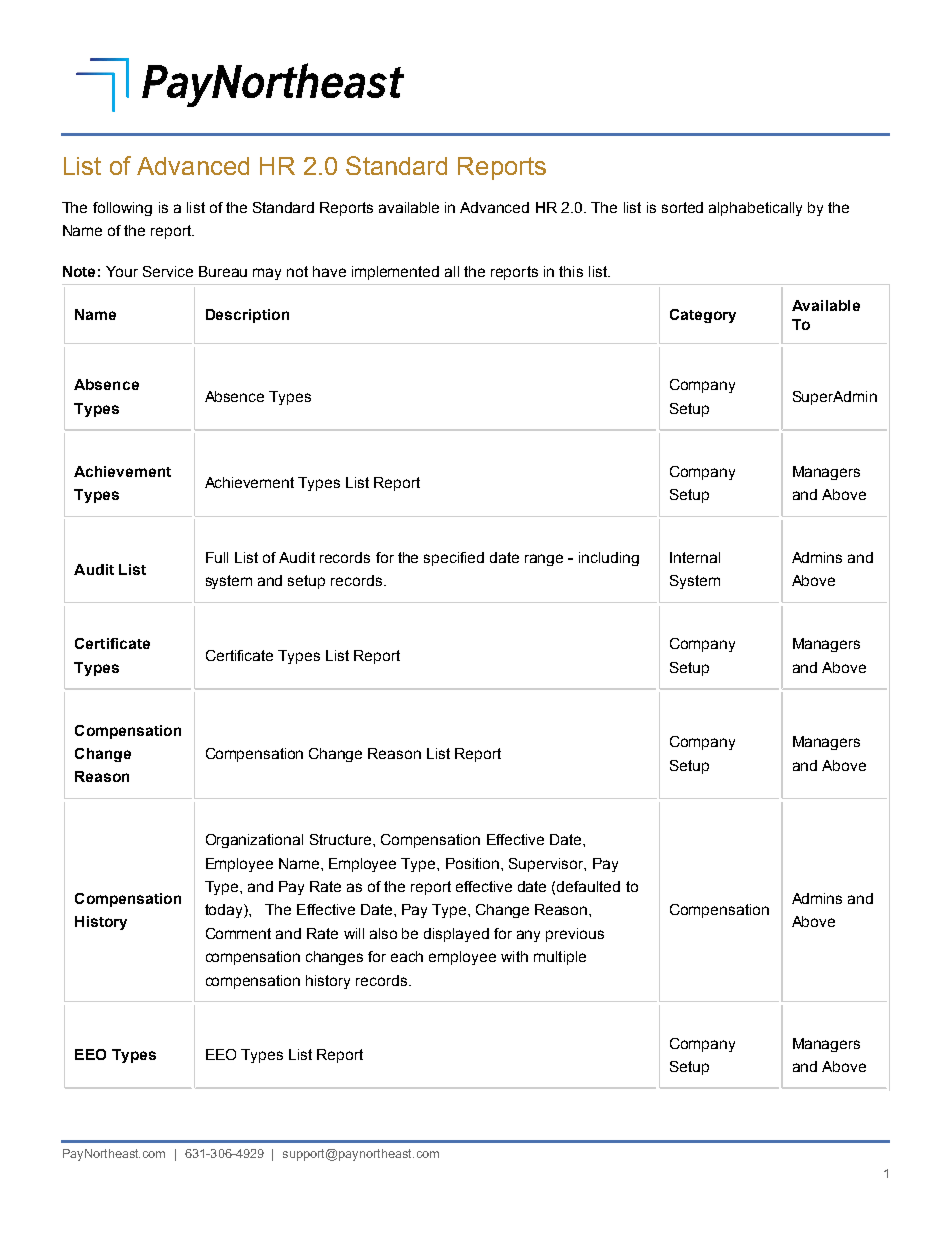 The width and height of the document is (952, 1233). What do you see at coordinates (682, 207) in the document?
I see `sorted` at bounding box center [682, 207].
